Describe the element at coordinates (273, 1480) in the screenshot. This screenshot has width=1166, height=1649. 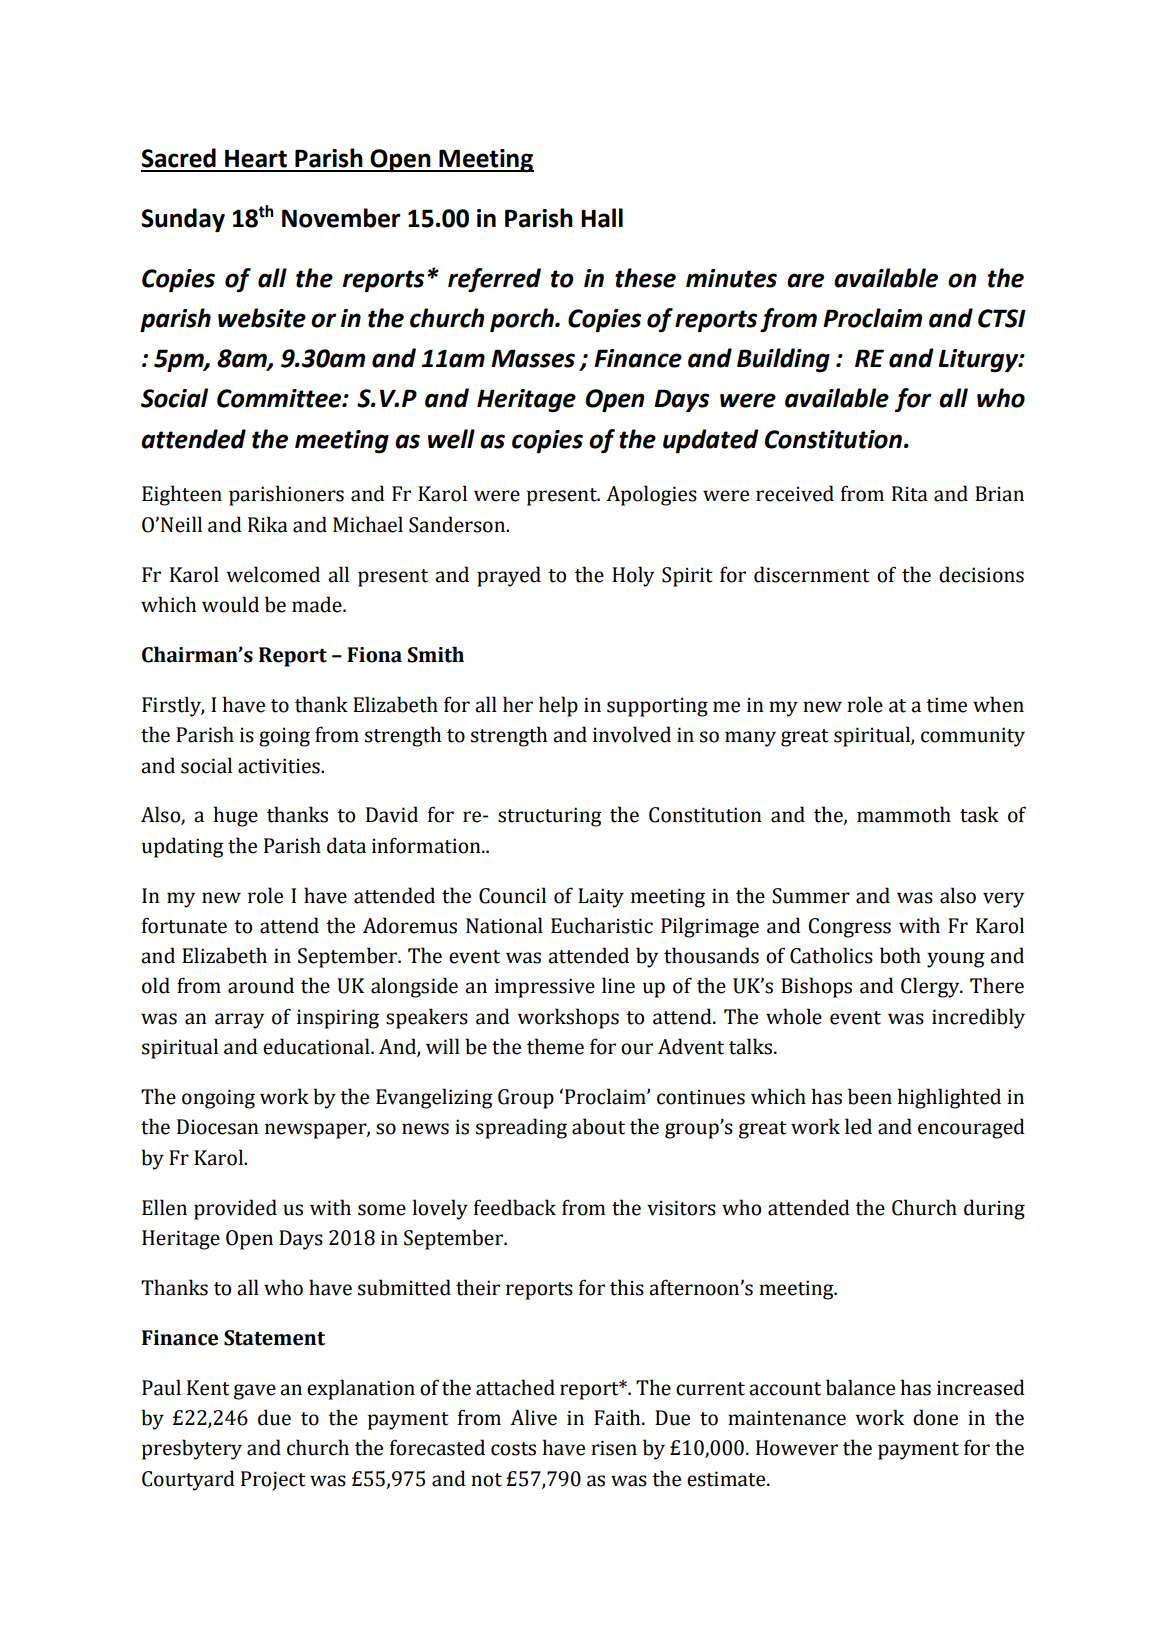
I see `Project` at that location.
